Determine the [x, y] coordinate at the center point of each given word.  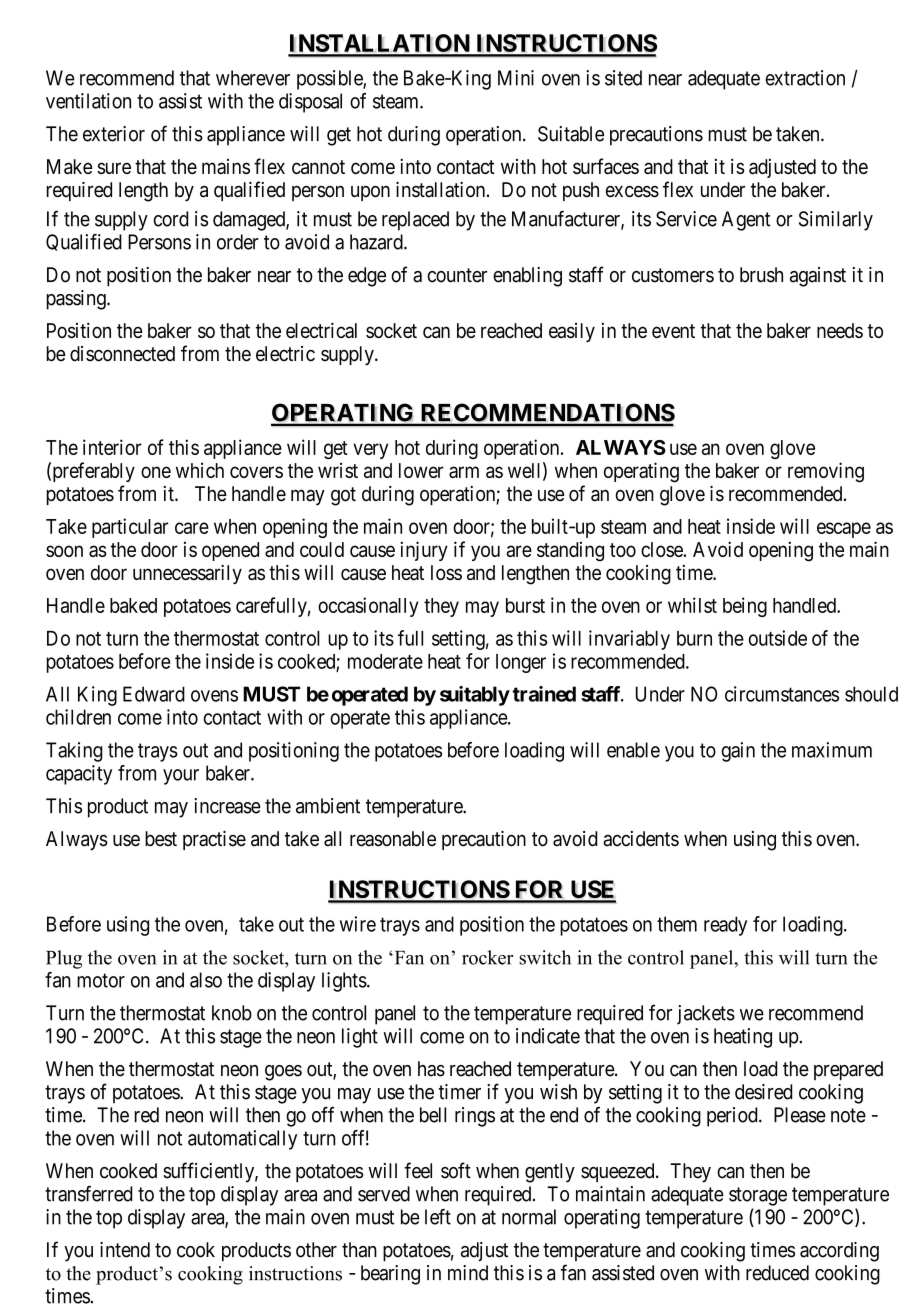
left [438, 1217]
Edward [154, 694]
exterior [114, 134]
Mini [516, 78]
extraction [805, 78]
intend [125, 1250]
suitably [475, 696]
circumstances [782, 694]
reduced [777, 1273]
